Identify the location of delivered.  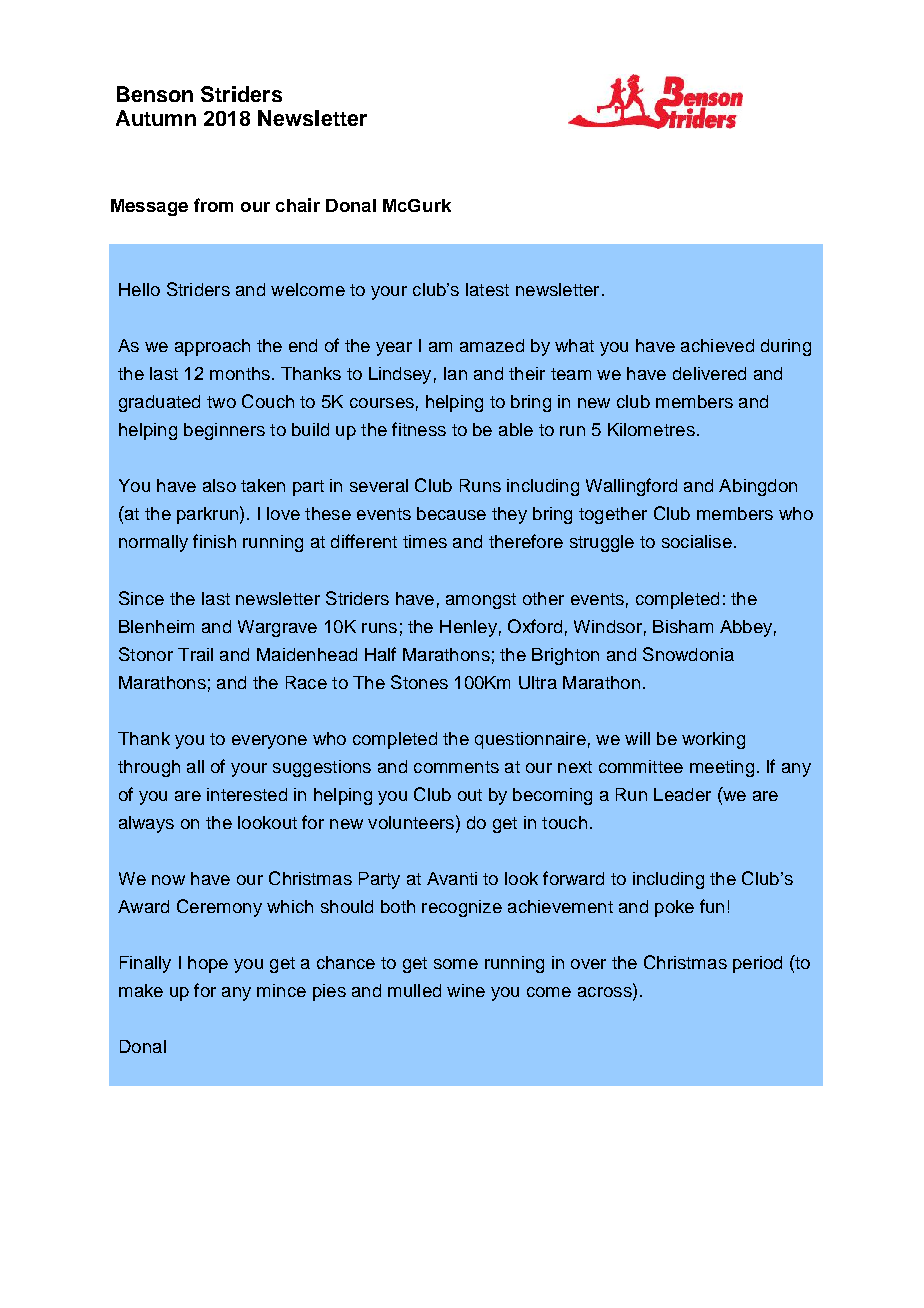
(709, 373).
